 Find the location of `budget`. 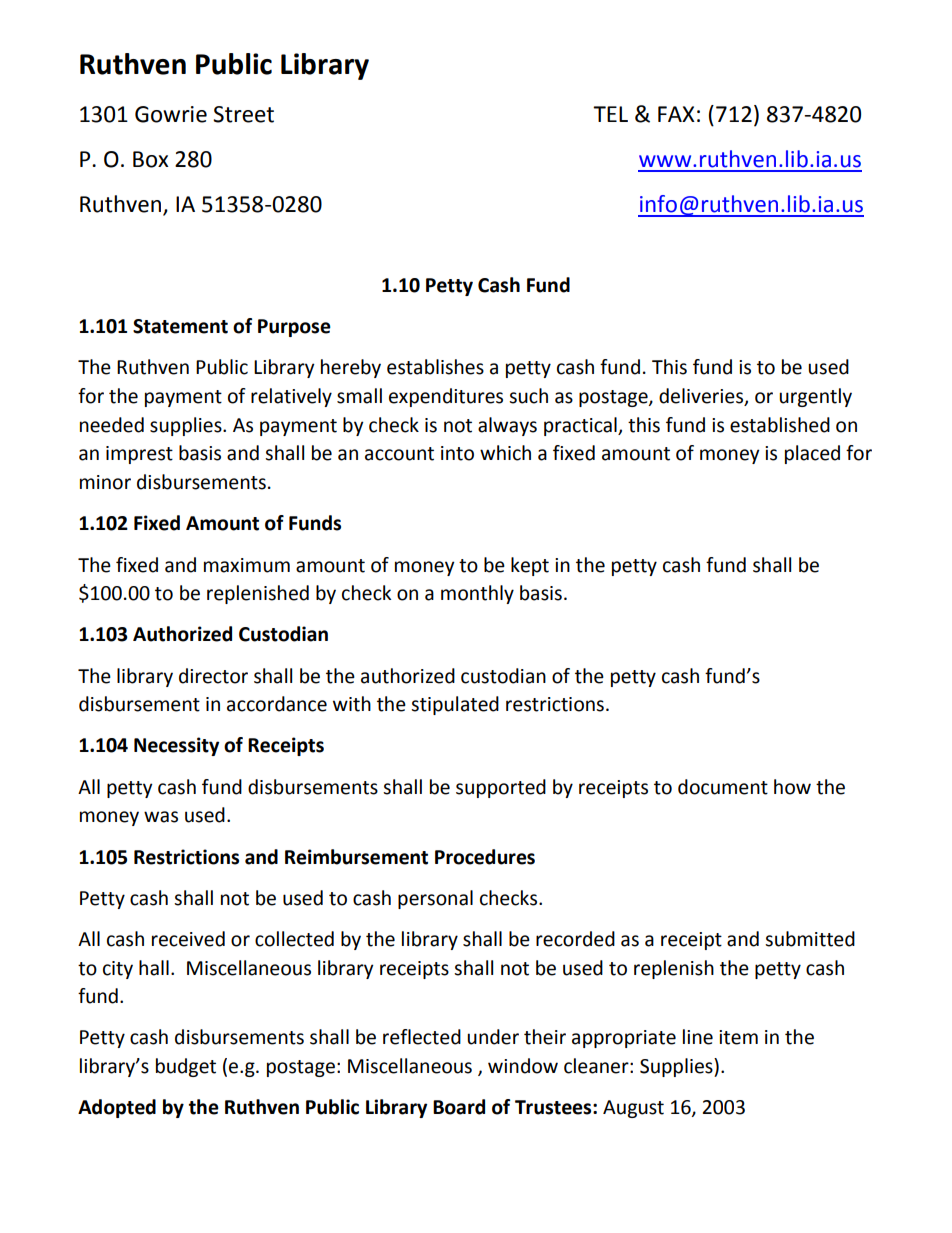

budget is located at coordinates (186, 1067).
